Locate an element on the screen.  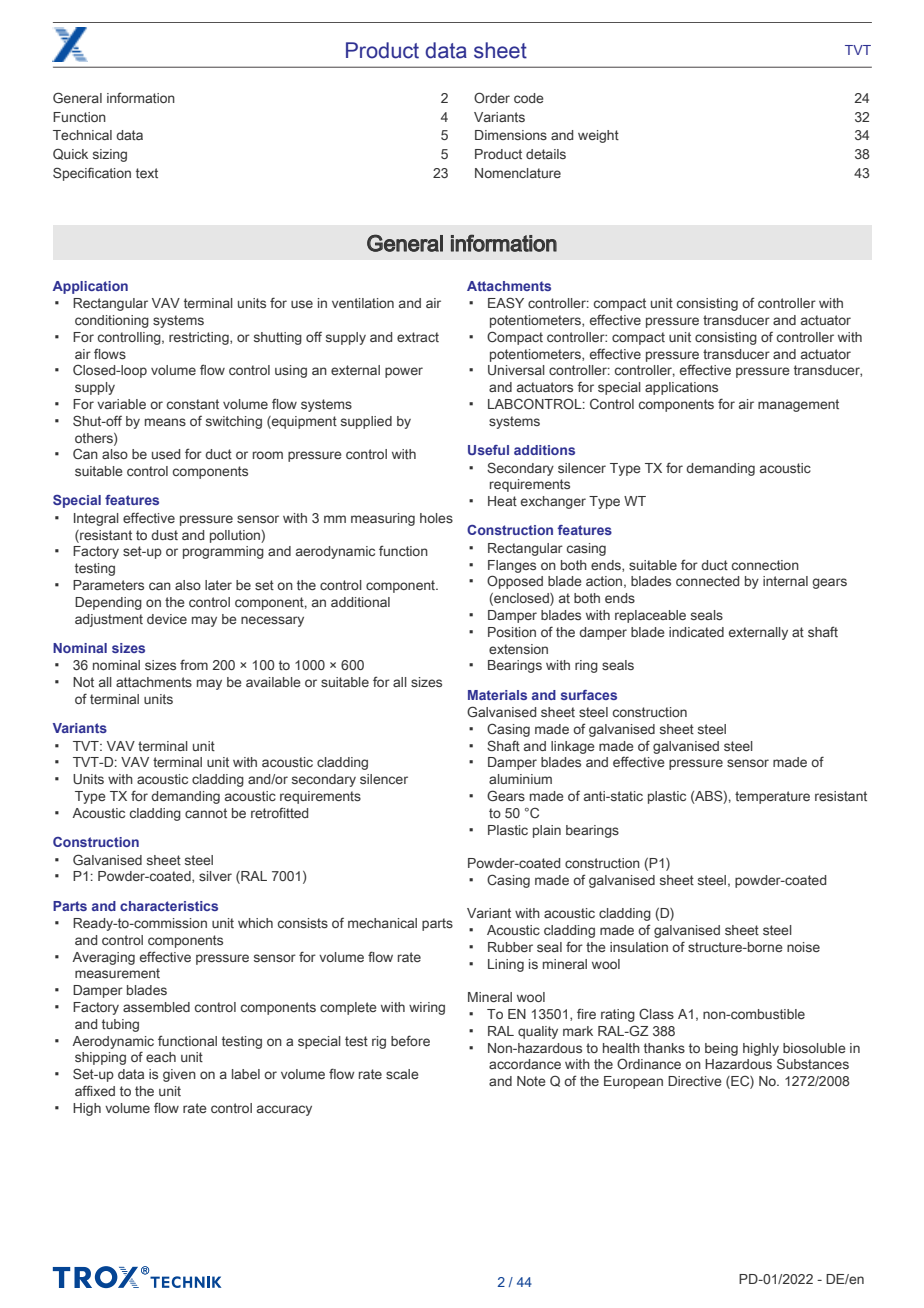
management is located at coordinates (798, 405).
